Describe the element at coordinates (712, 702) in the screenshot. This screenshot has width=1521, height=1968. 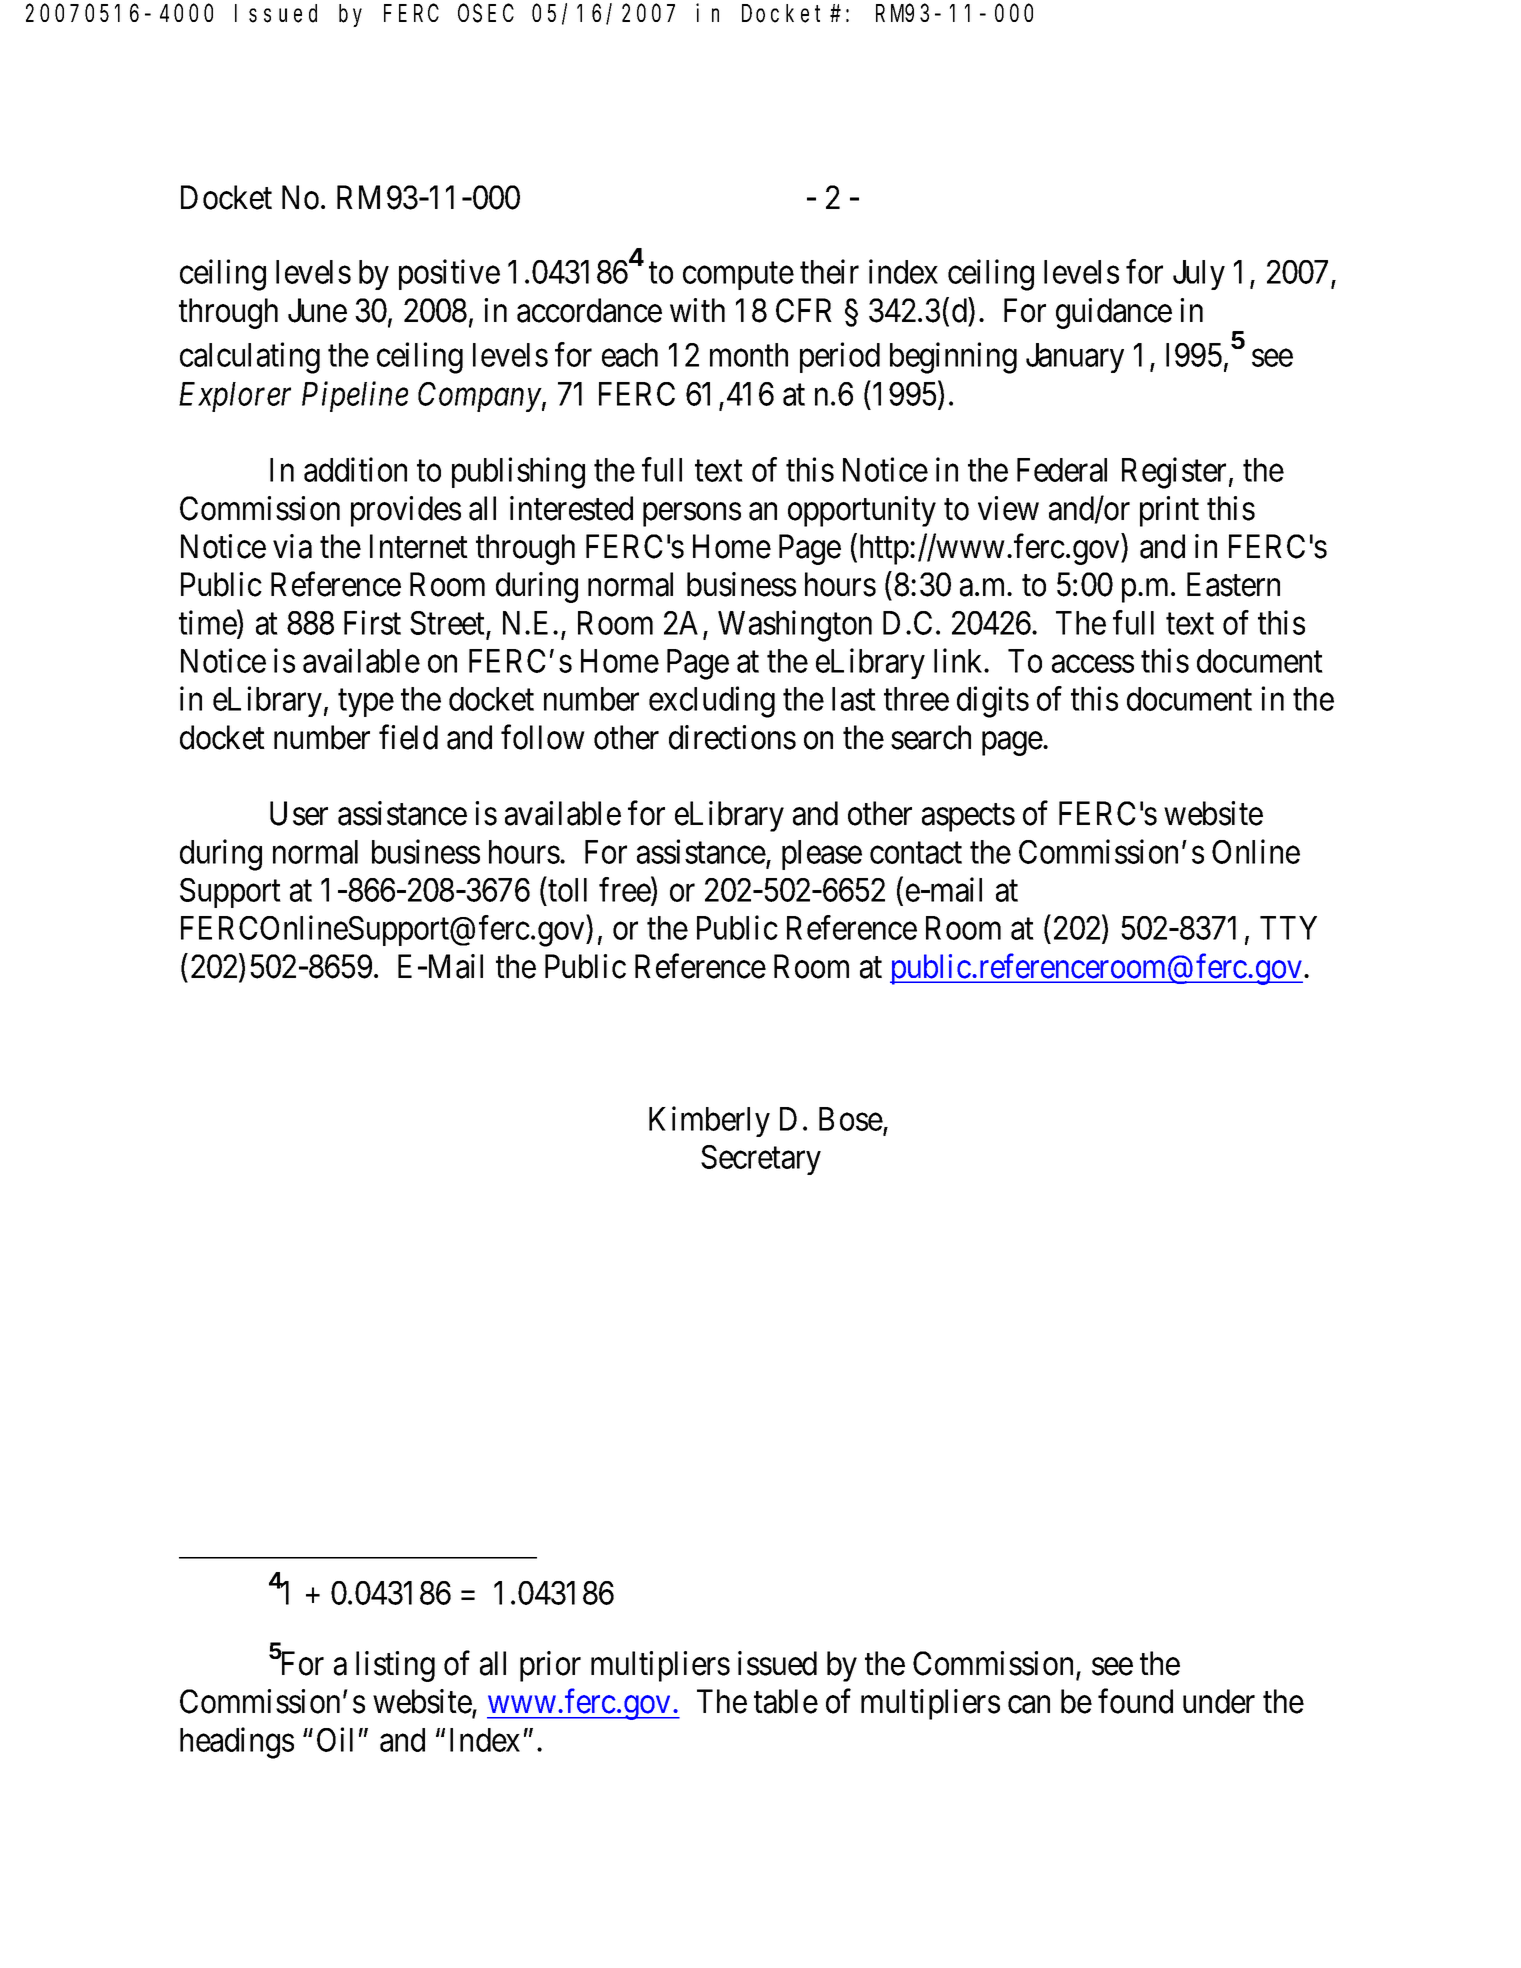
I see `excluding` at that location.
